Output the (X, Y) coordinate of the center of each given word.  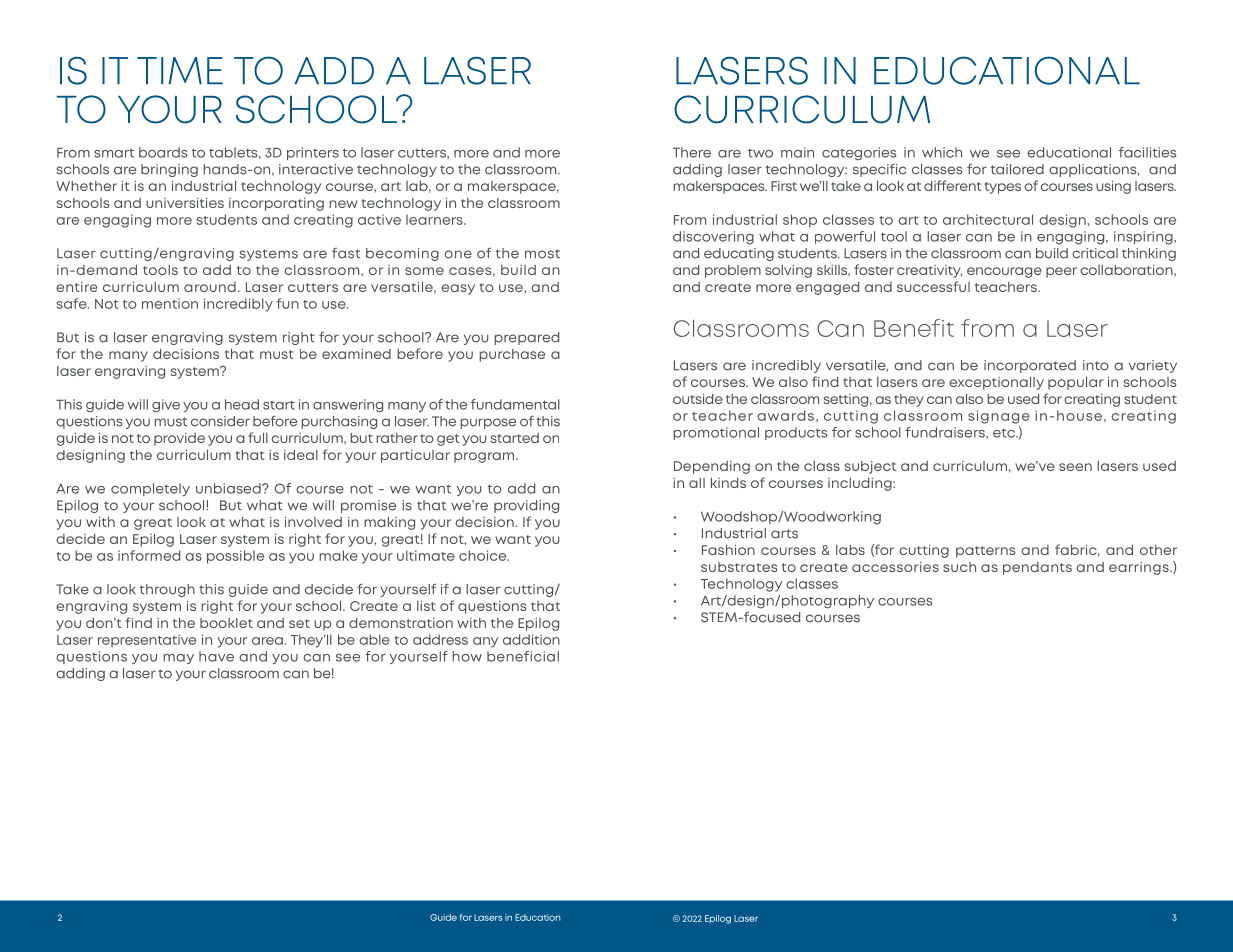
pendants (1037, 568)
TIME (180, 70)
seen (1075, 467)
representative (147, 641)
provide (179, 439)
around (210, 287)
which (942, 152)
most (542, 254)
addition (531, 639)
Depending (712, 467)
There (692, 152)
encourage (1004, 272)
